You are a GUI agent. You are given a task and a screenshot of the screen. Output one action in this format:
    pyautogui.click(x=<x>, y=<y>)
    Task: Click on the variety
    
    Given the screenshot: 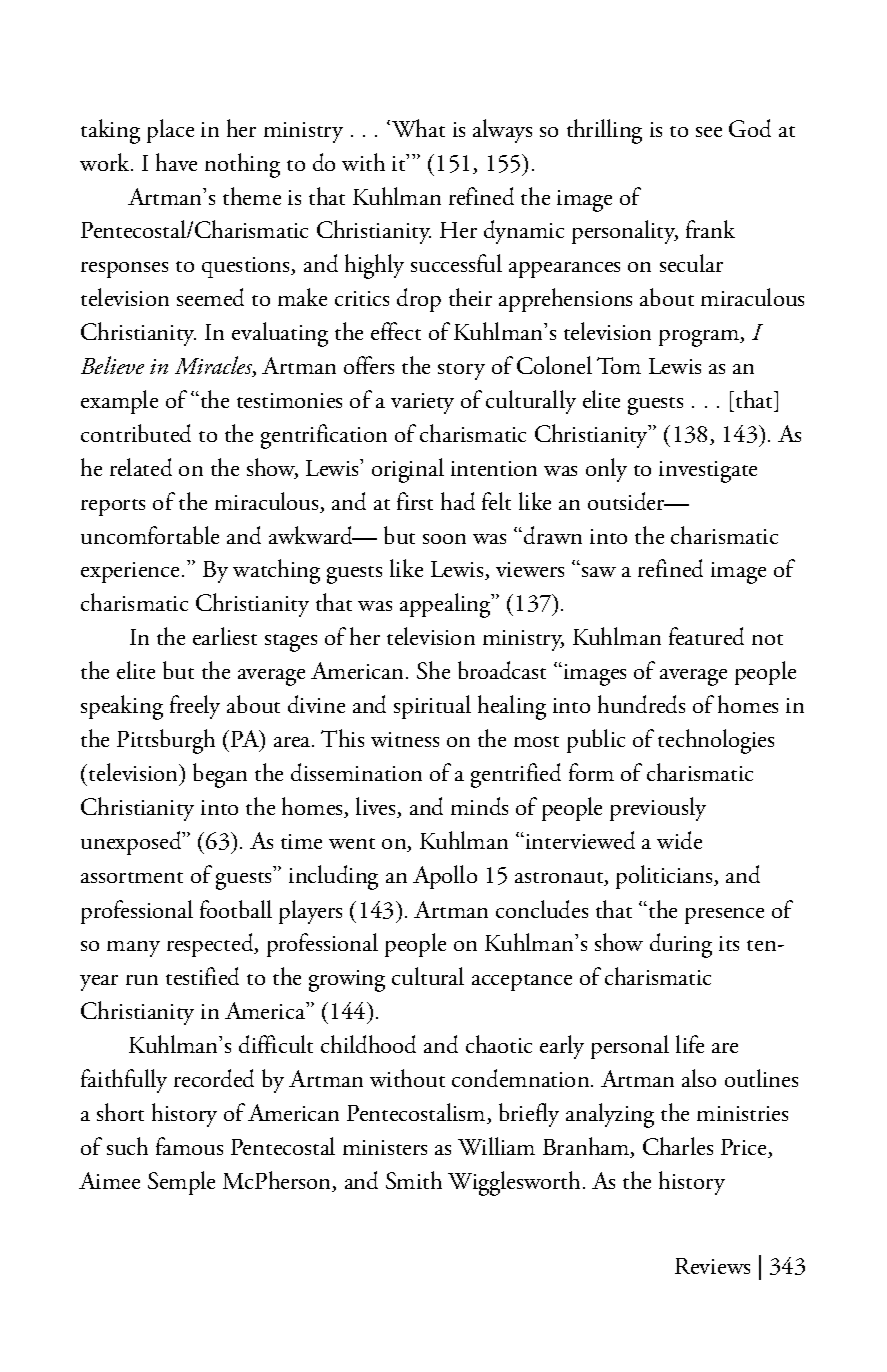 What is the action you would take?
    pyautogui.click(x=422, y=403)
